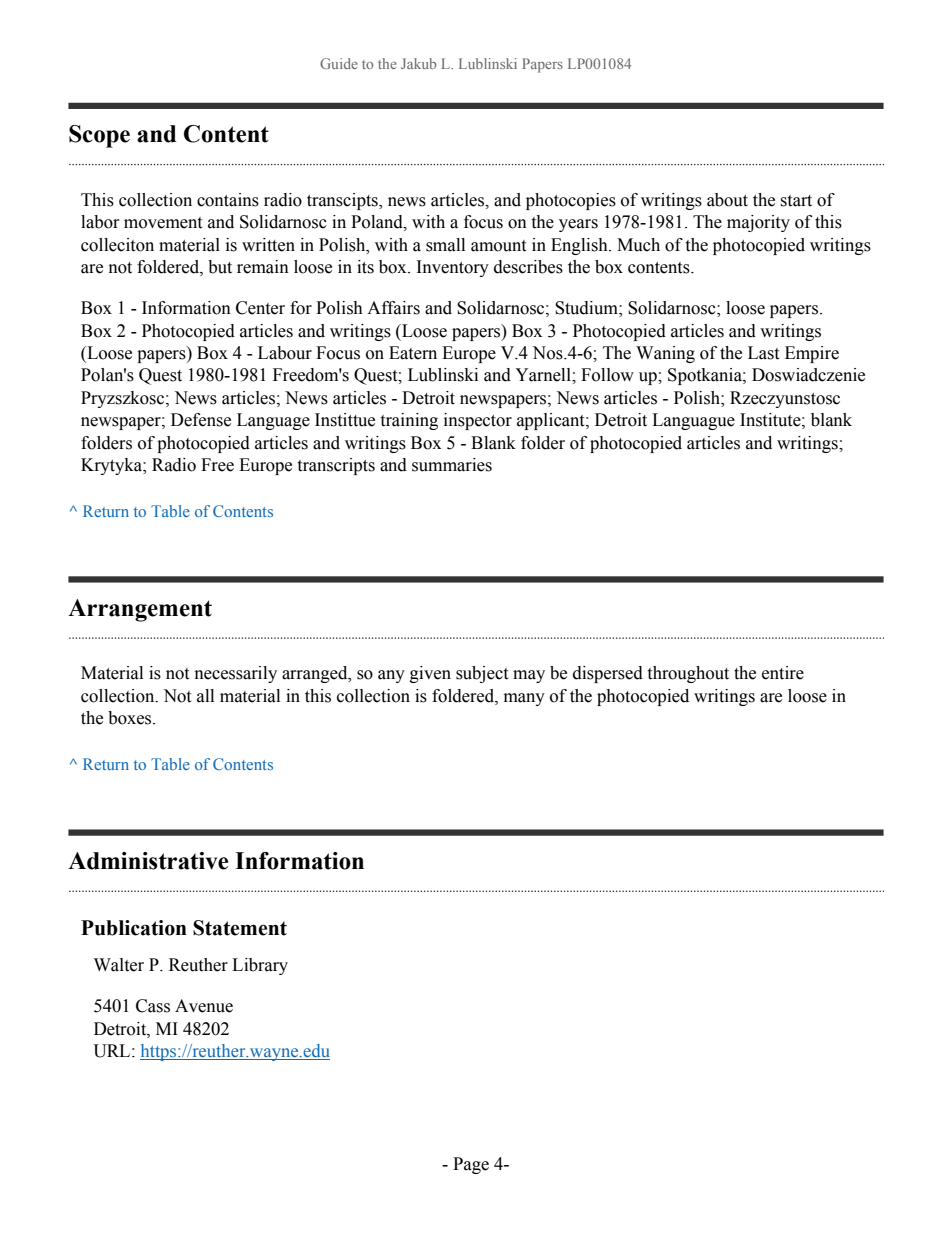 The width and height of the screenshot is (952, 1233). What do you see at coordinates (688, 674) in the screenshot?
I see `throughout` at bounding box center [688, 674].
